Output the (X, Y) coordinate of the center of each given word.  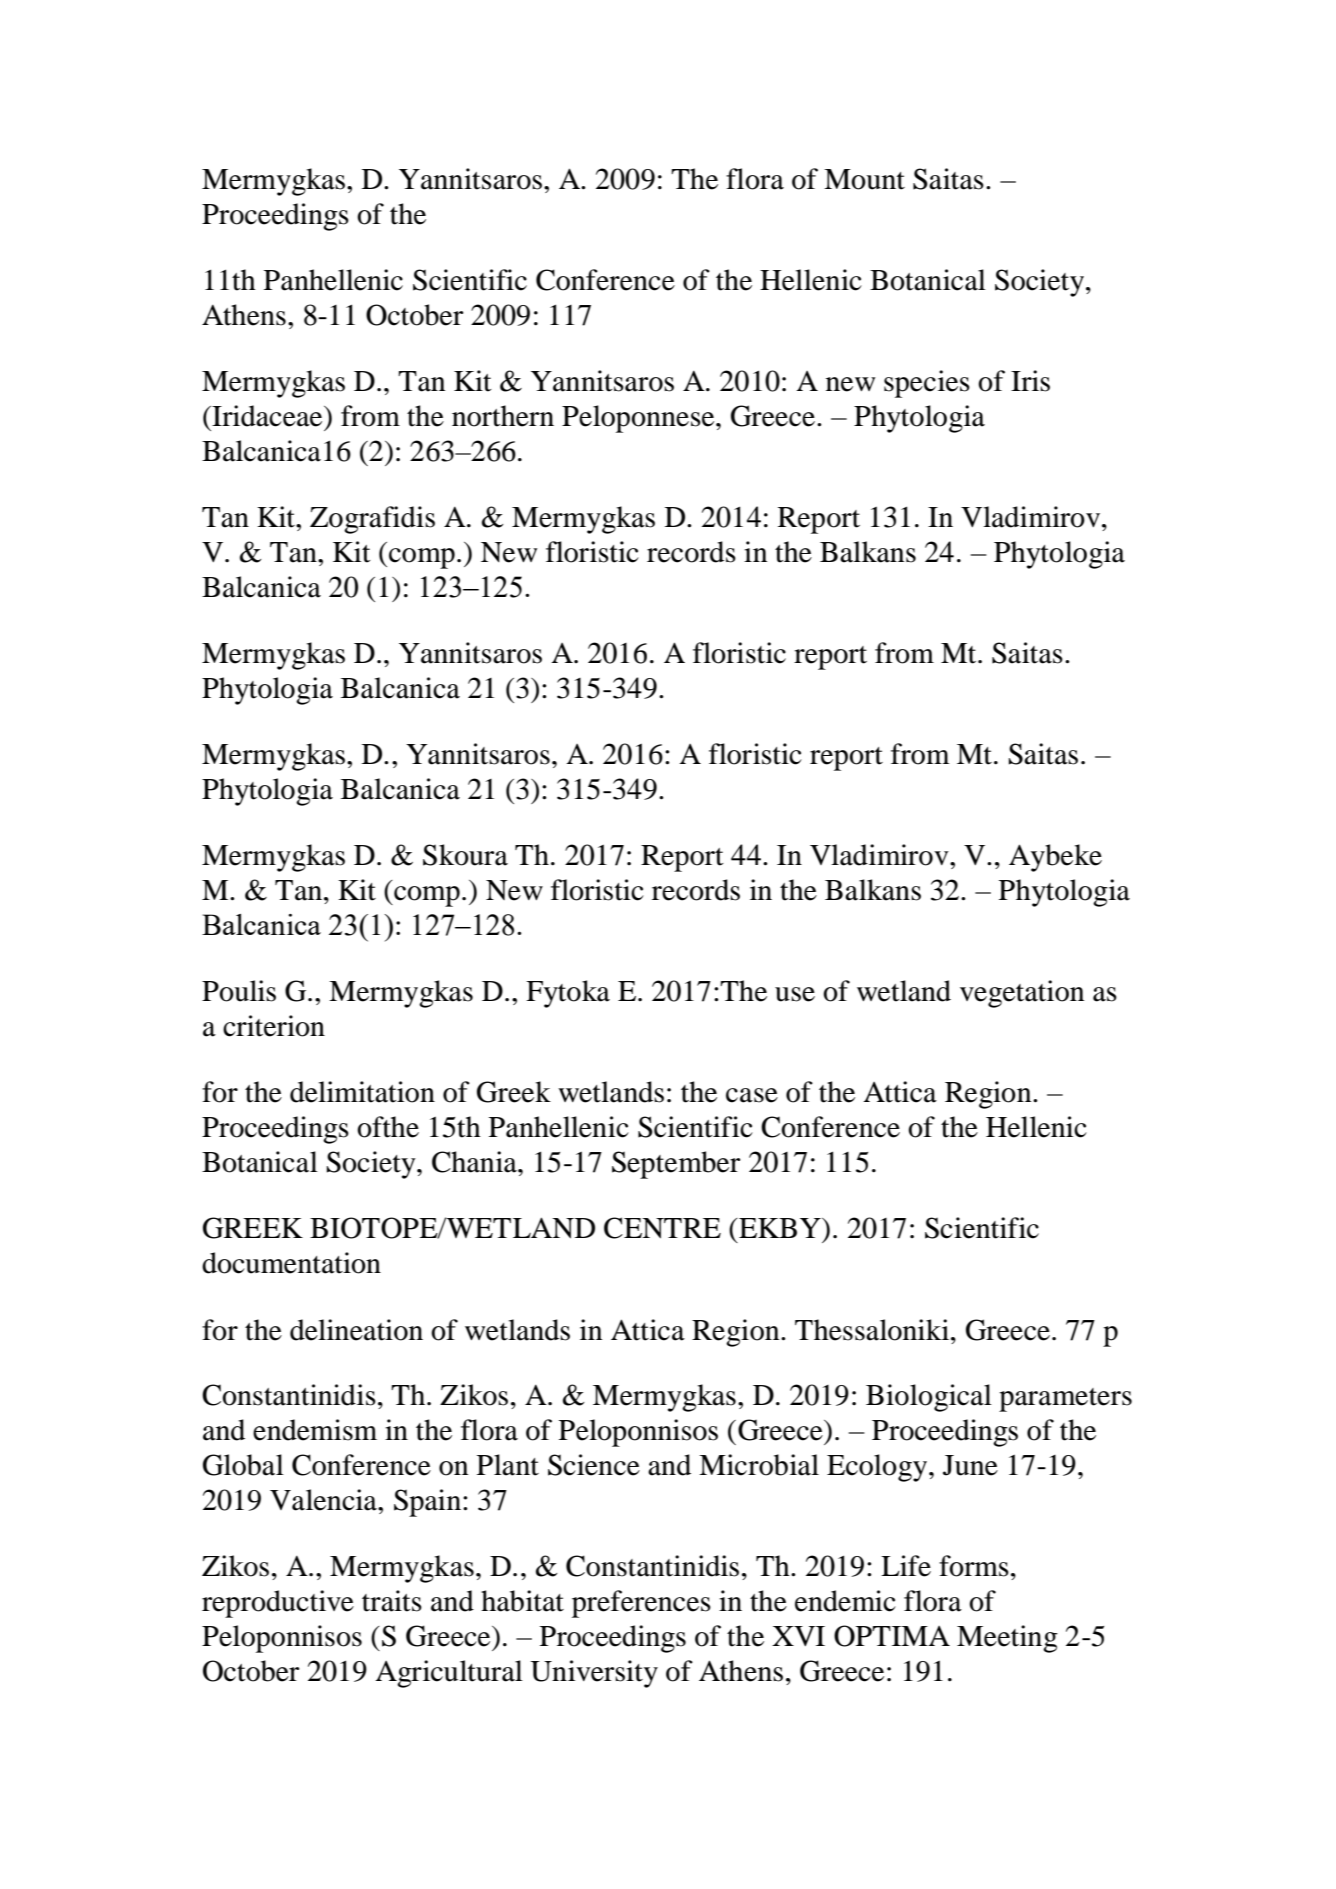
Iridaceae (267, 416)
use (795, 994)
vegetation (1022, 994)
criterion (274, 1026)
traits (392, 1601)
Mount (864, 179)
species (927, 384)
